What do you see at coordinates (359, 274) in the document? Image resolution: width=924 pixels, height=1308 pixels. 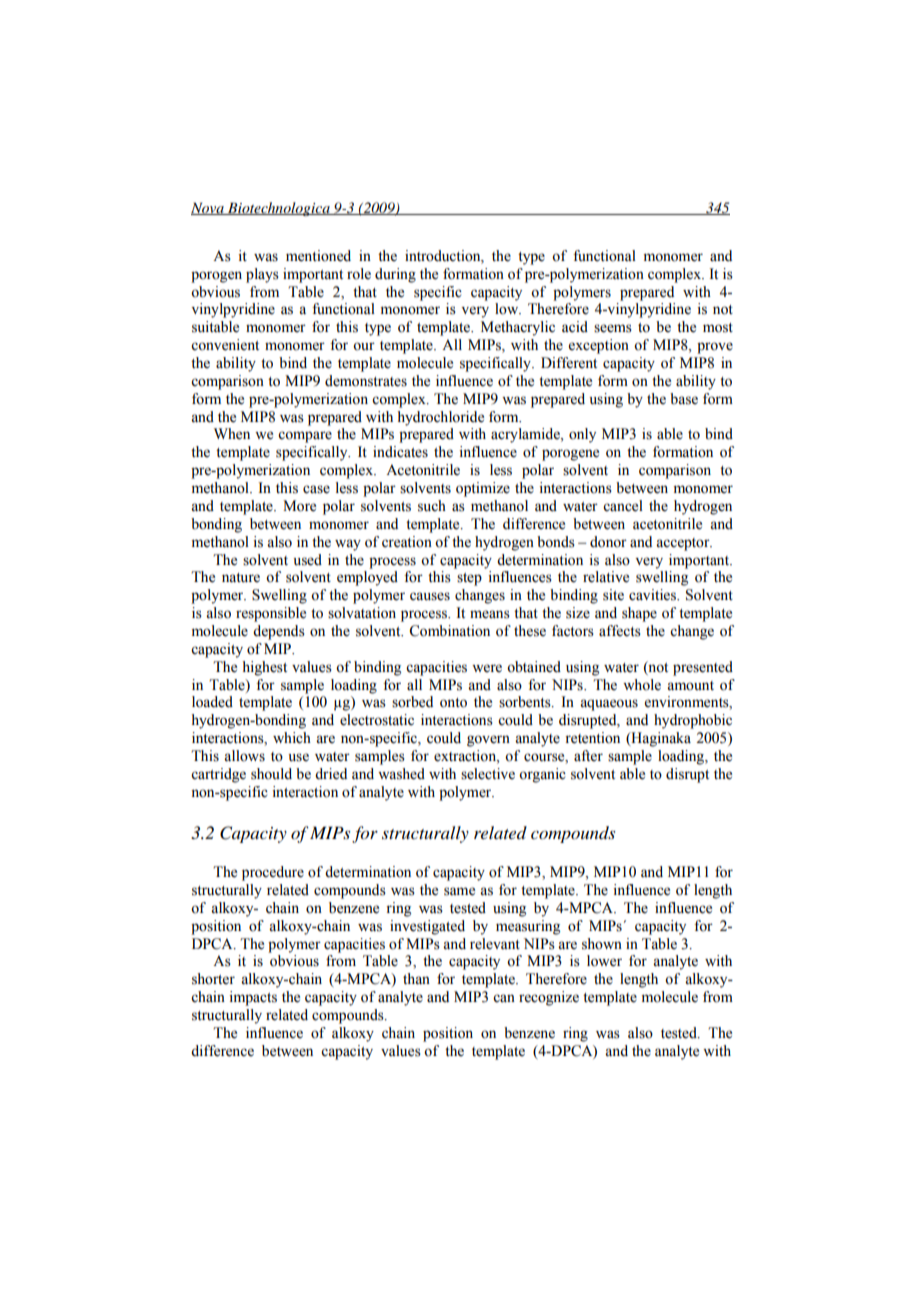 I see `role` at bounding box center [359, 274].
